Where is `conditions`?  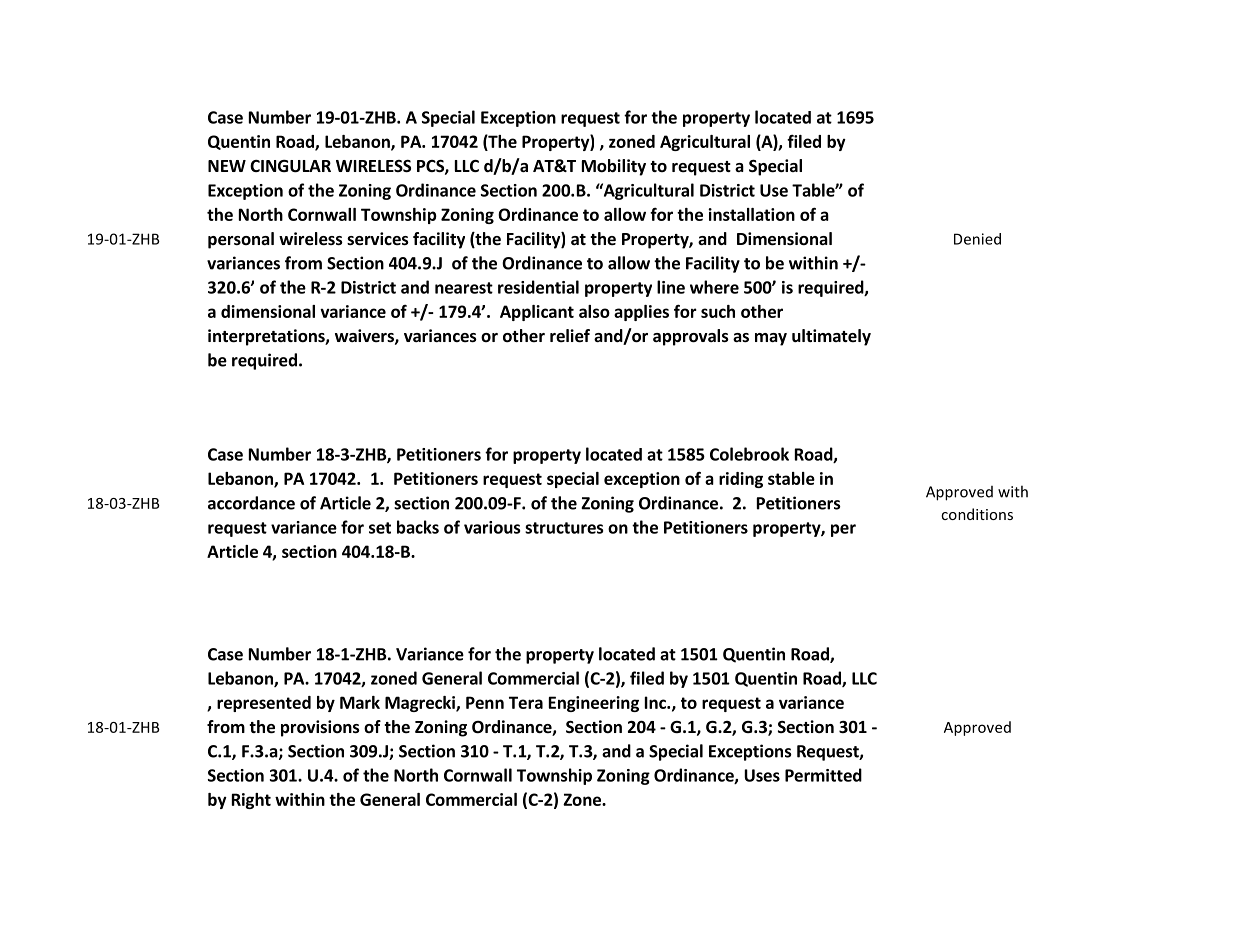 conditions is located at coordinates (977, 514).
